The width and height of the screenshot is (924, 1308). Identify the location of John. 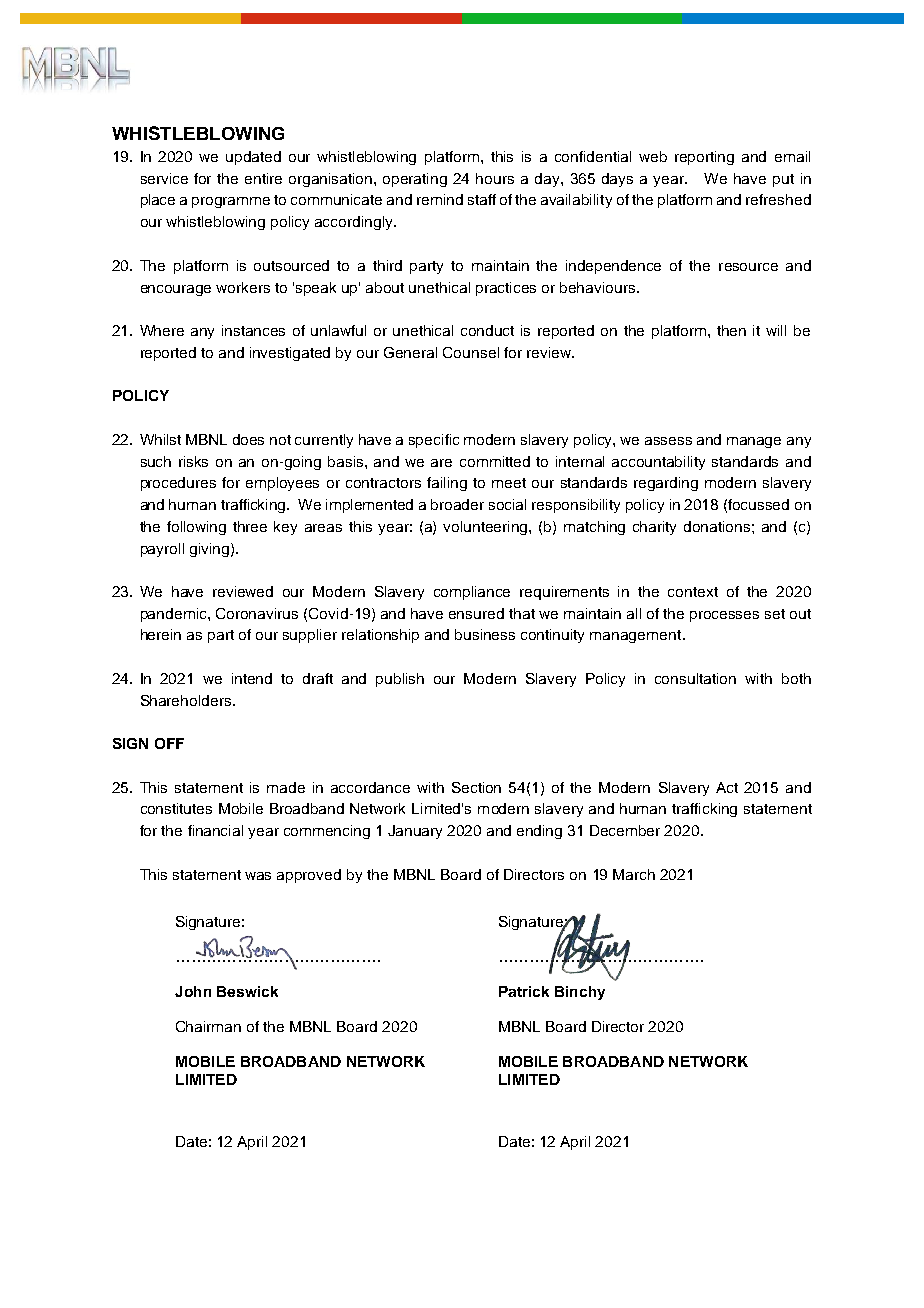
(193, 991).
